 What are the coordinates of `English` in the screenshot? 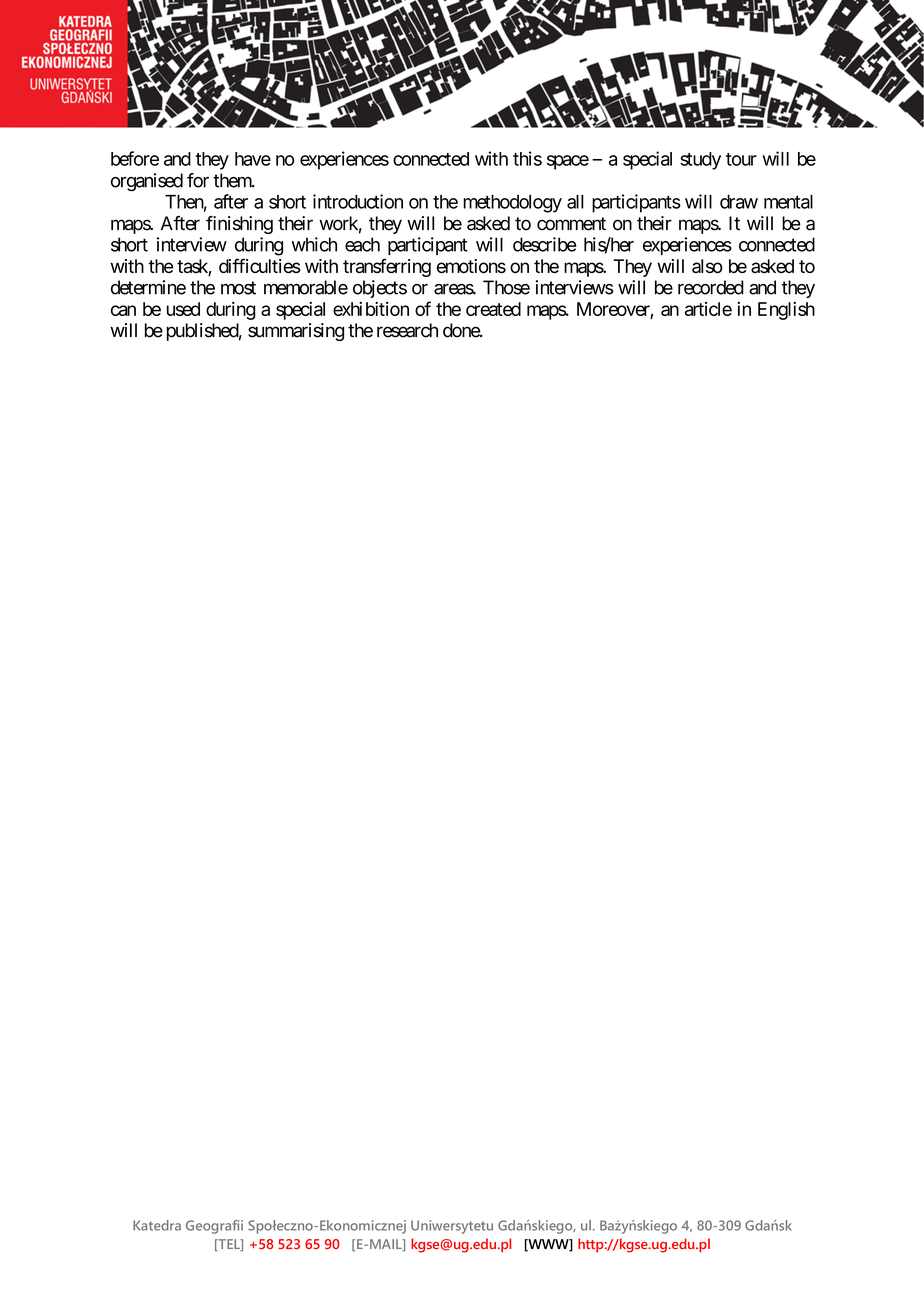 It's located at (786, 311).
